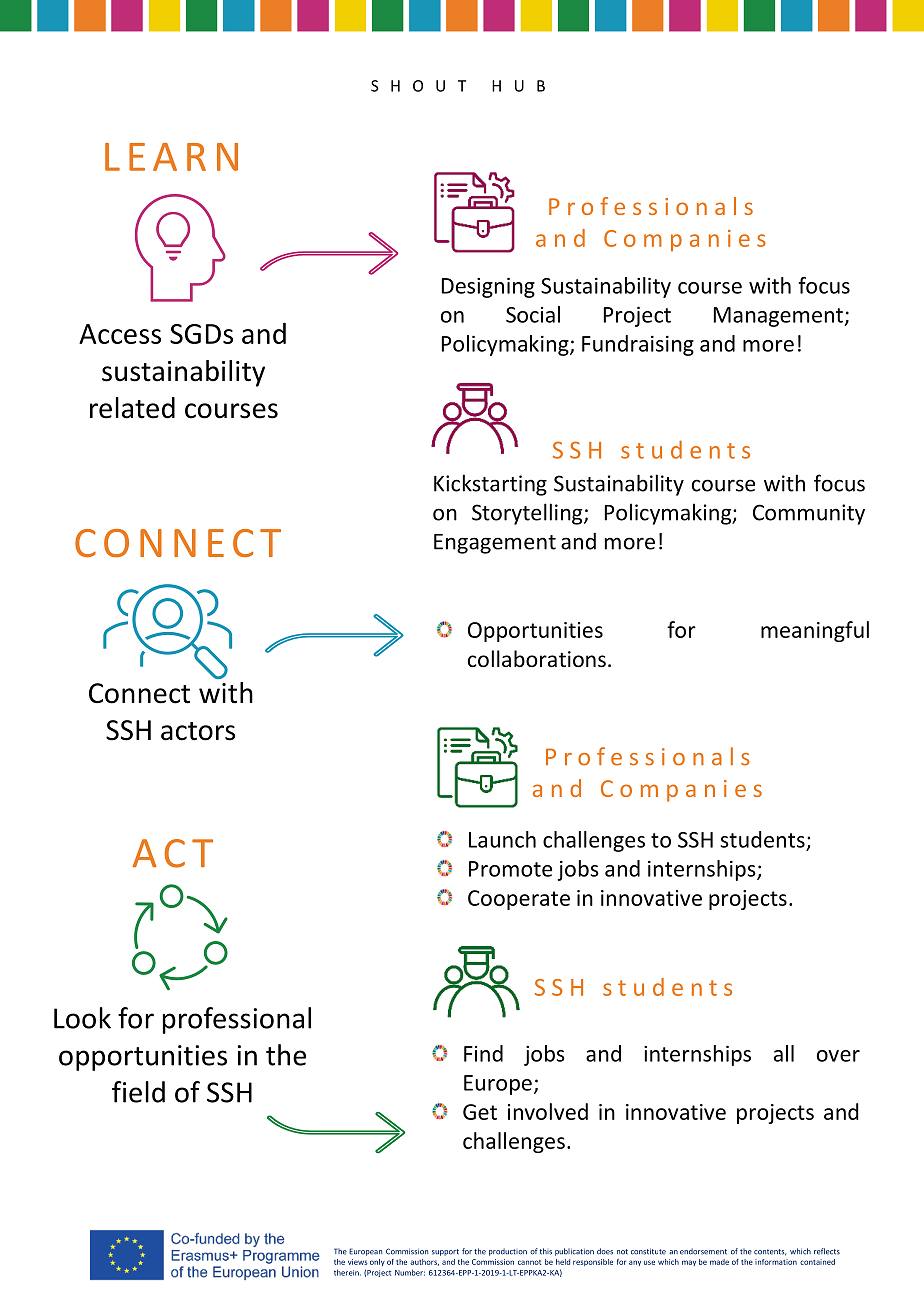  What do you see at coordinates (445, 1252) in the page?
I see `support` at bounding box center [445, 1252].
